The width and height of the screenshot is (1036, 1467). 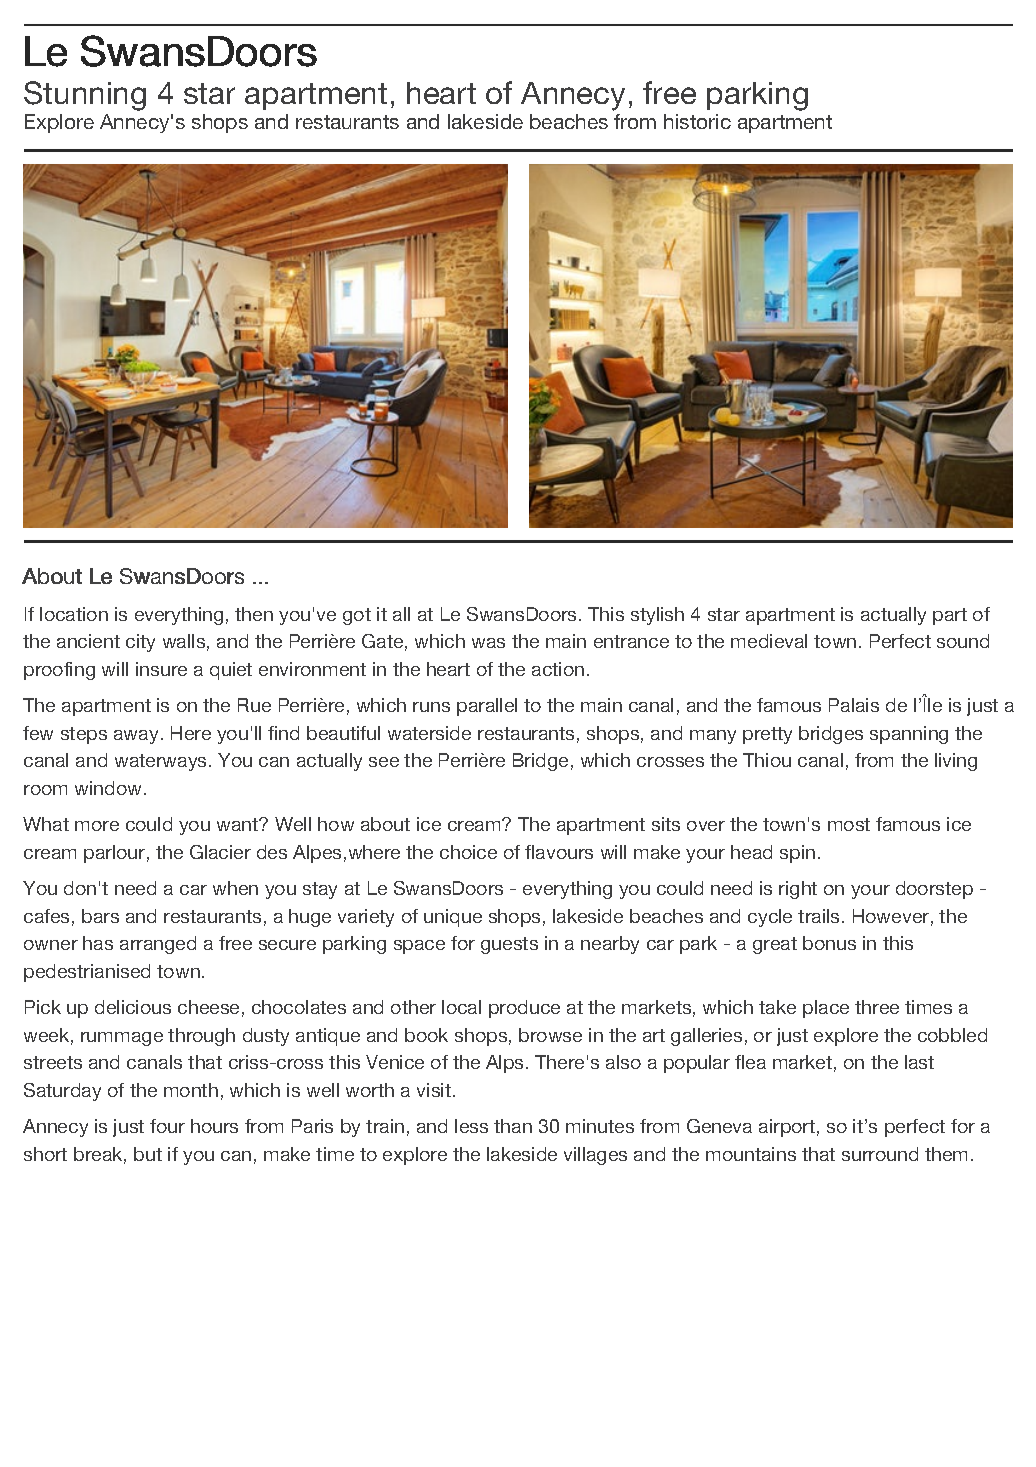 I want to click on Stunning, so click(x=85, y=96).
